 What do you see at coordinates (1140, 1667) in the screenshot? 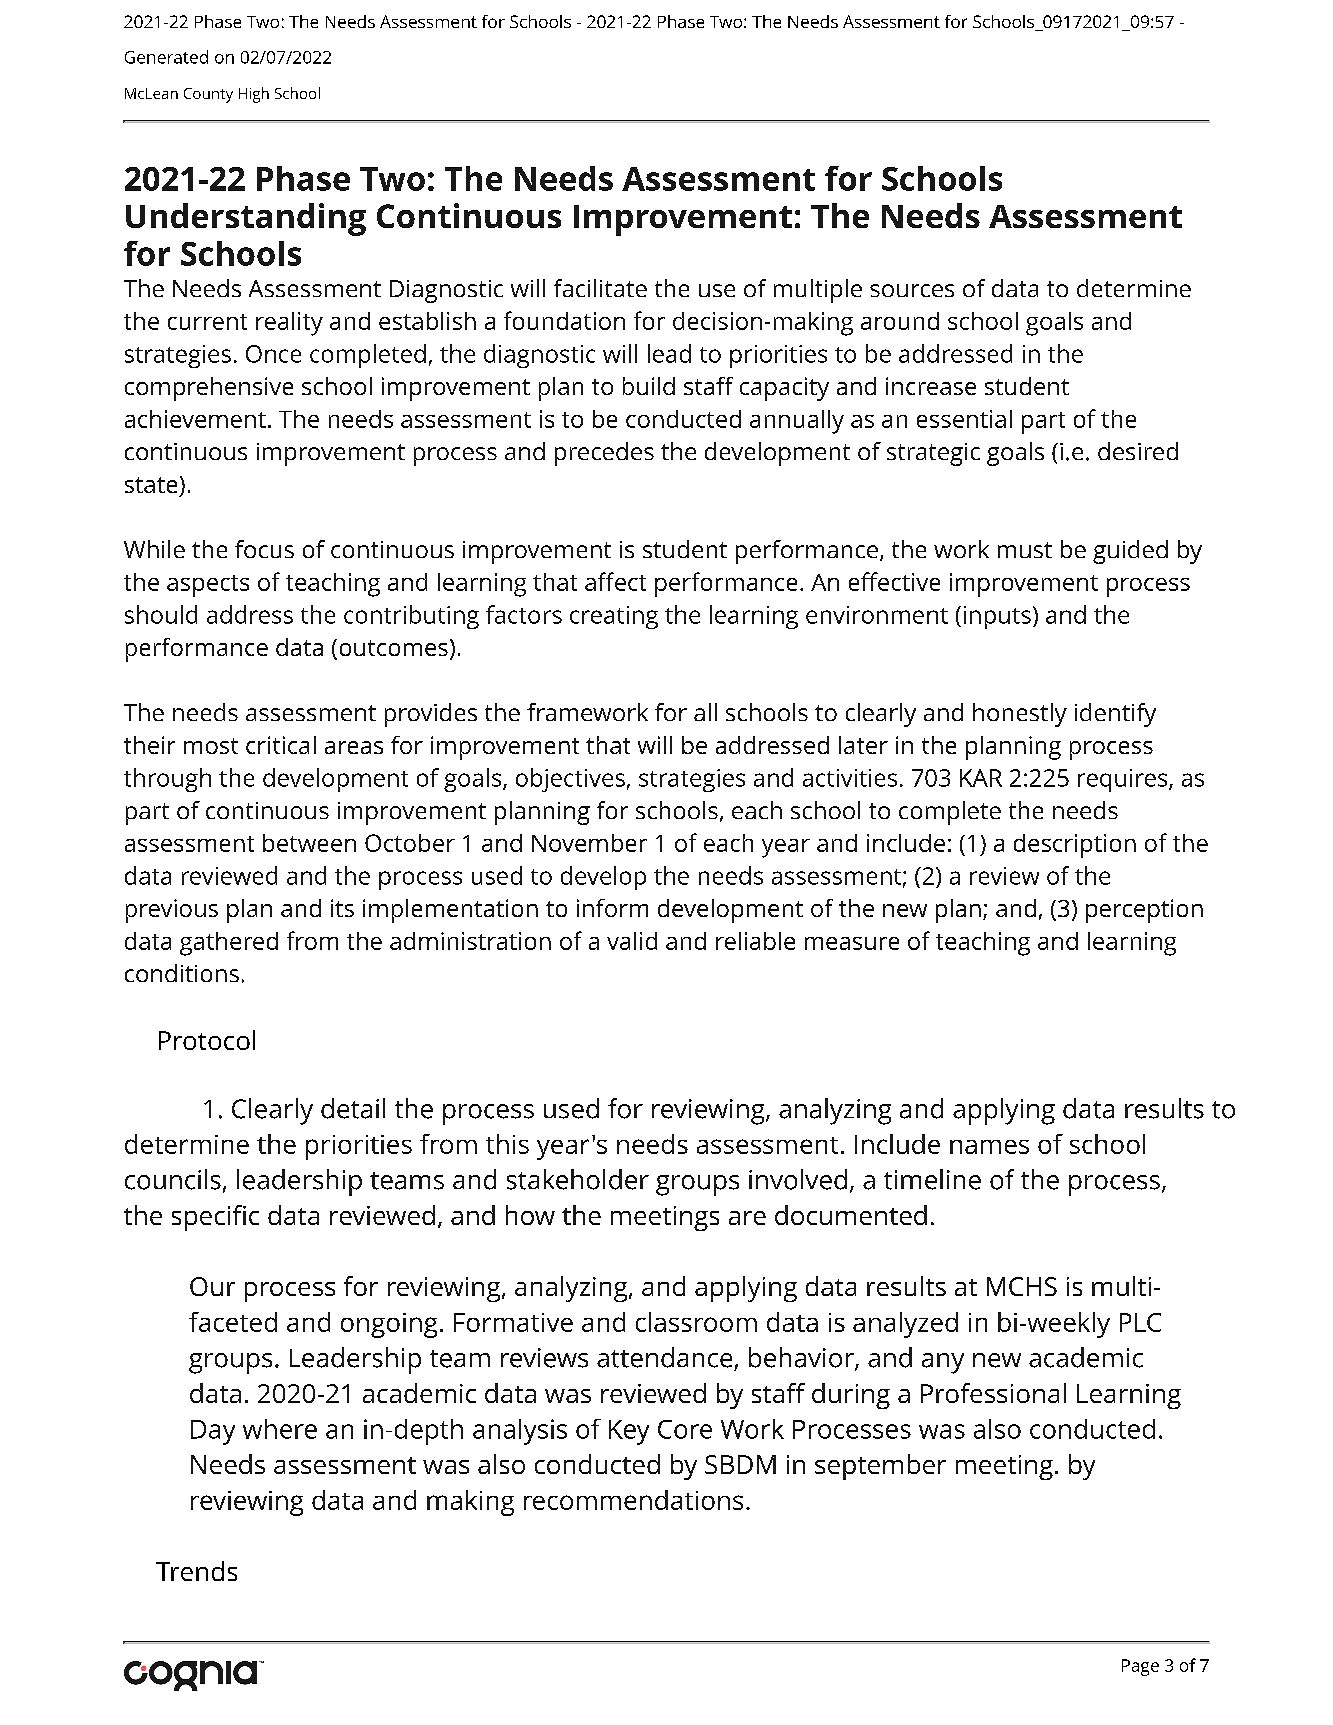
I see `Page` at bounding box center [1140, 1667].
